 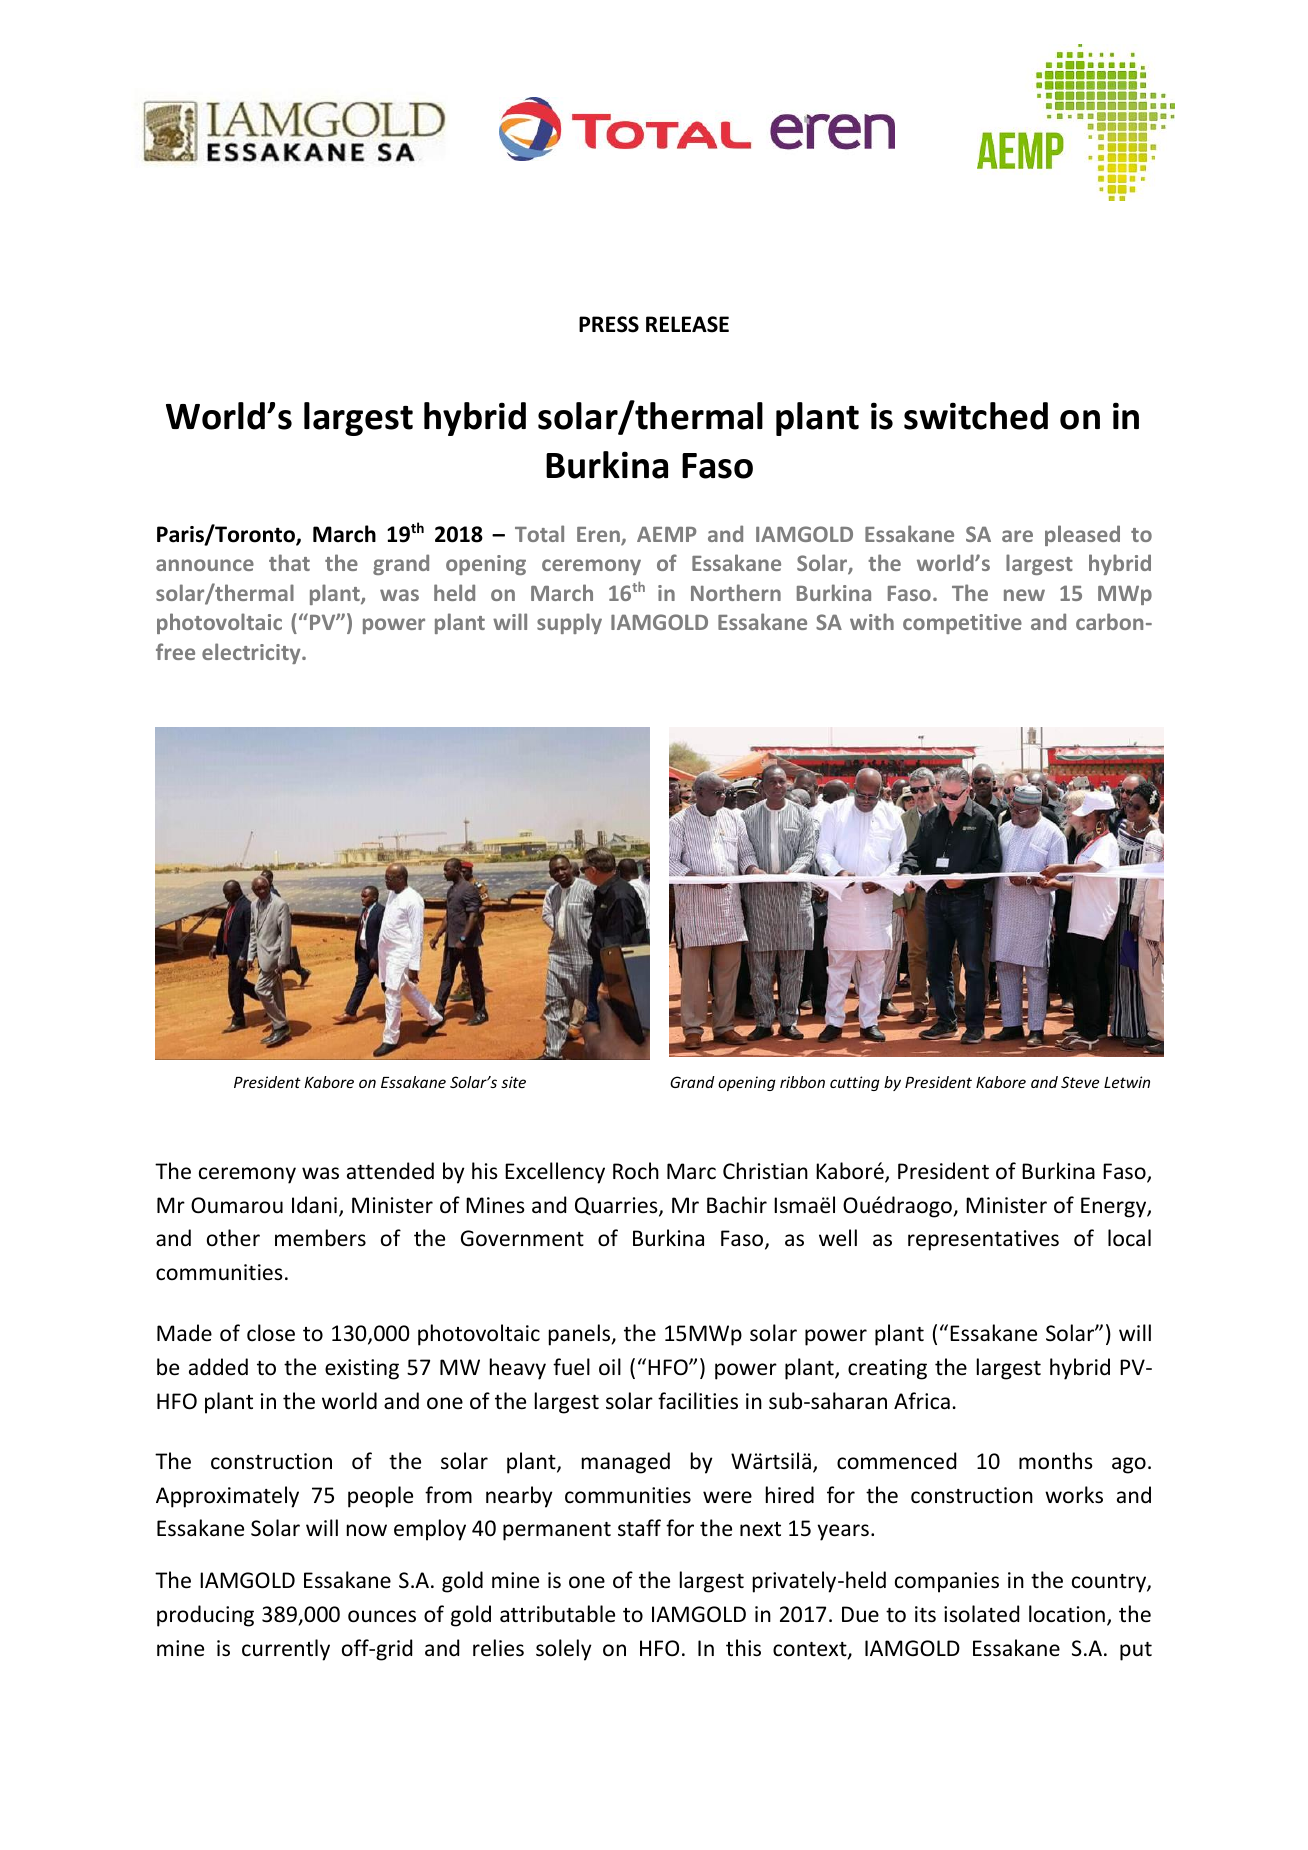 What do you see at coordinates (286, 1650) in the page?
I see `currently` at bounding box center [286, 1650].
